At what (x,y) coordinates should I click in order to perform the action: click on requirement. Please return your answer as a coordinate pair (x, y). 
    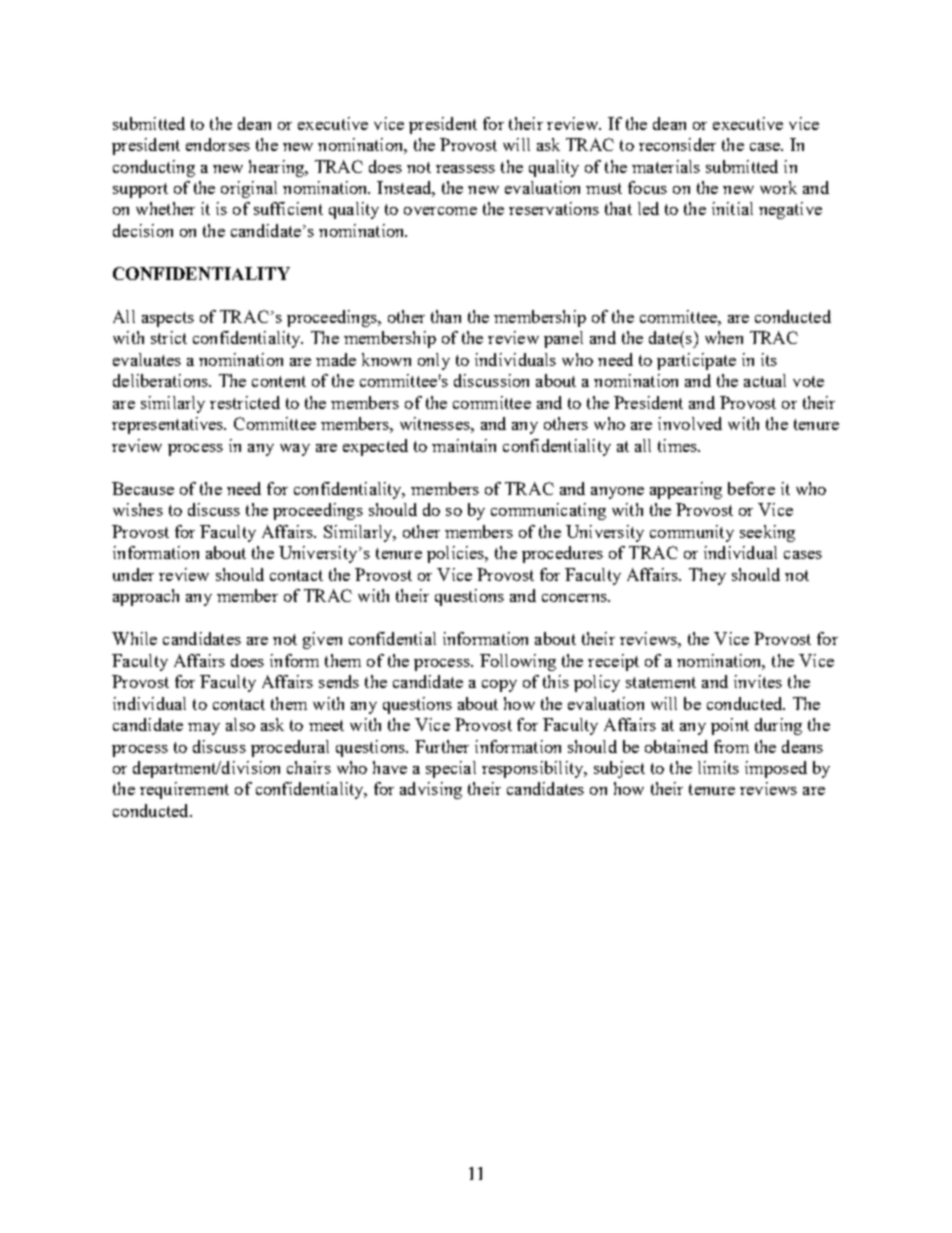
    Looking at the image, I should click on (184, 790).
